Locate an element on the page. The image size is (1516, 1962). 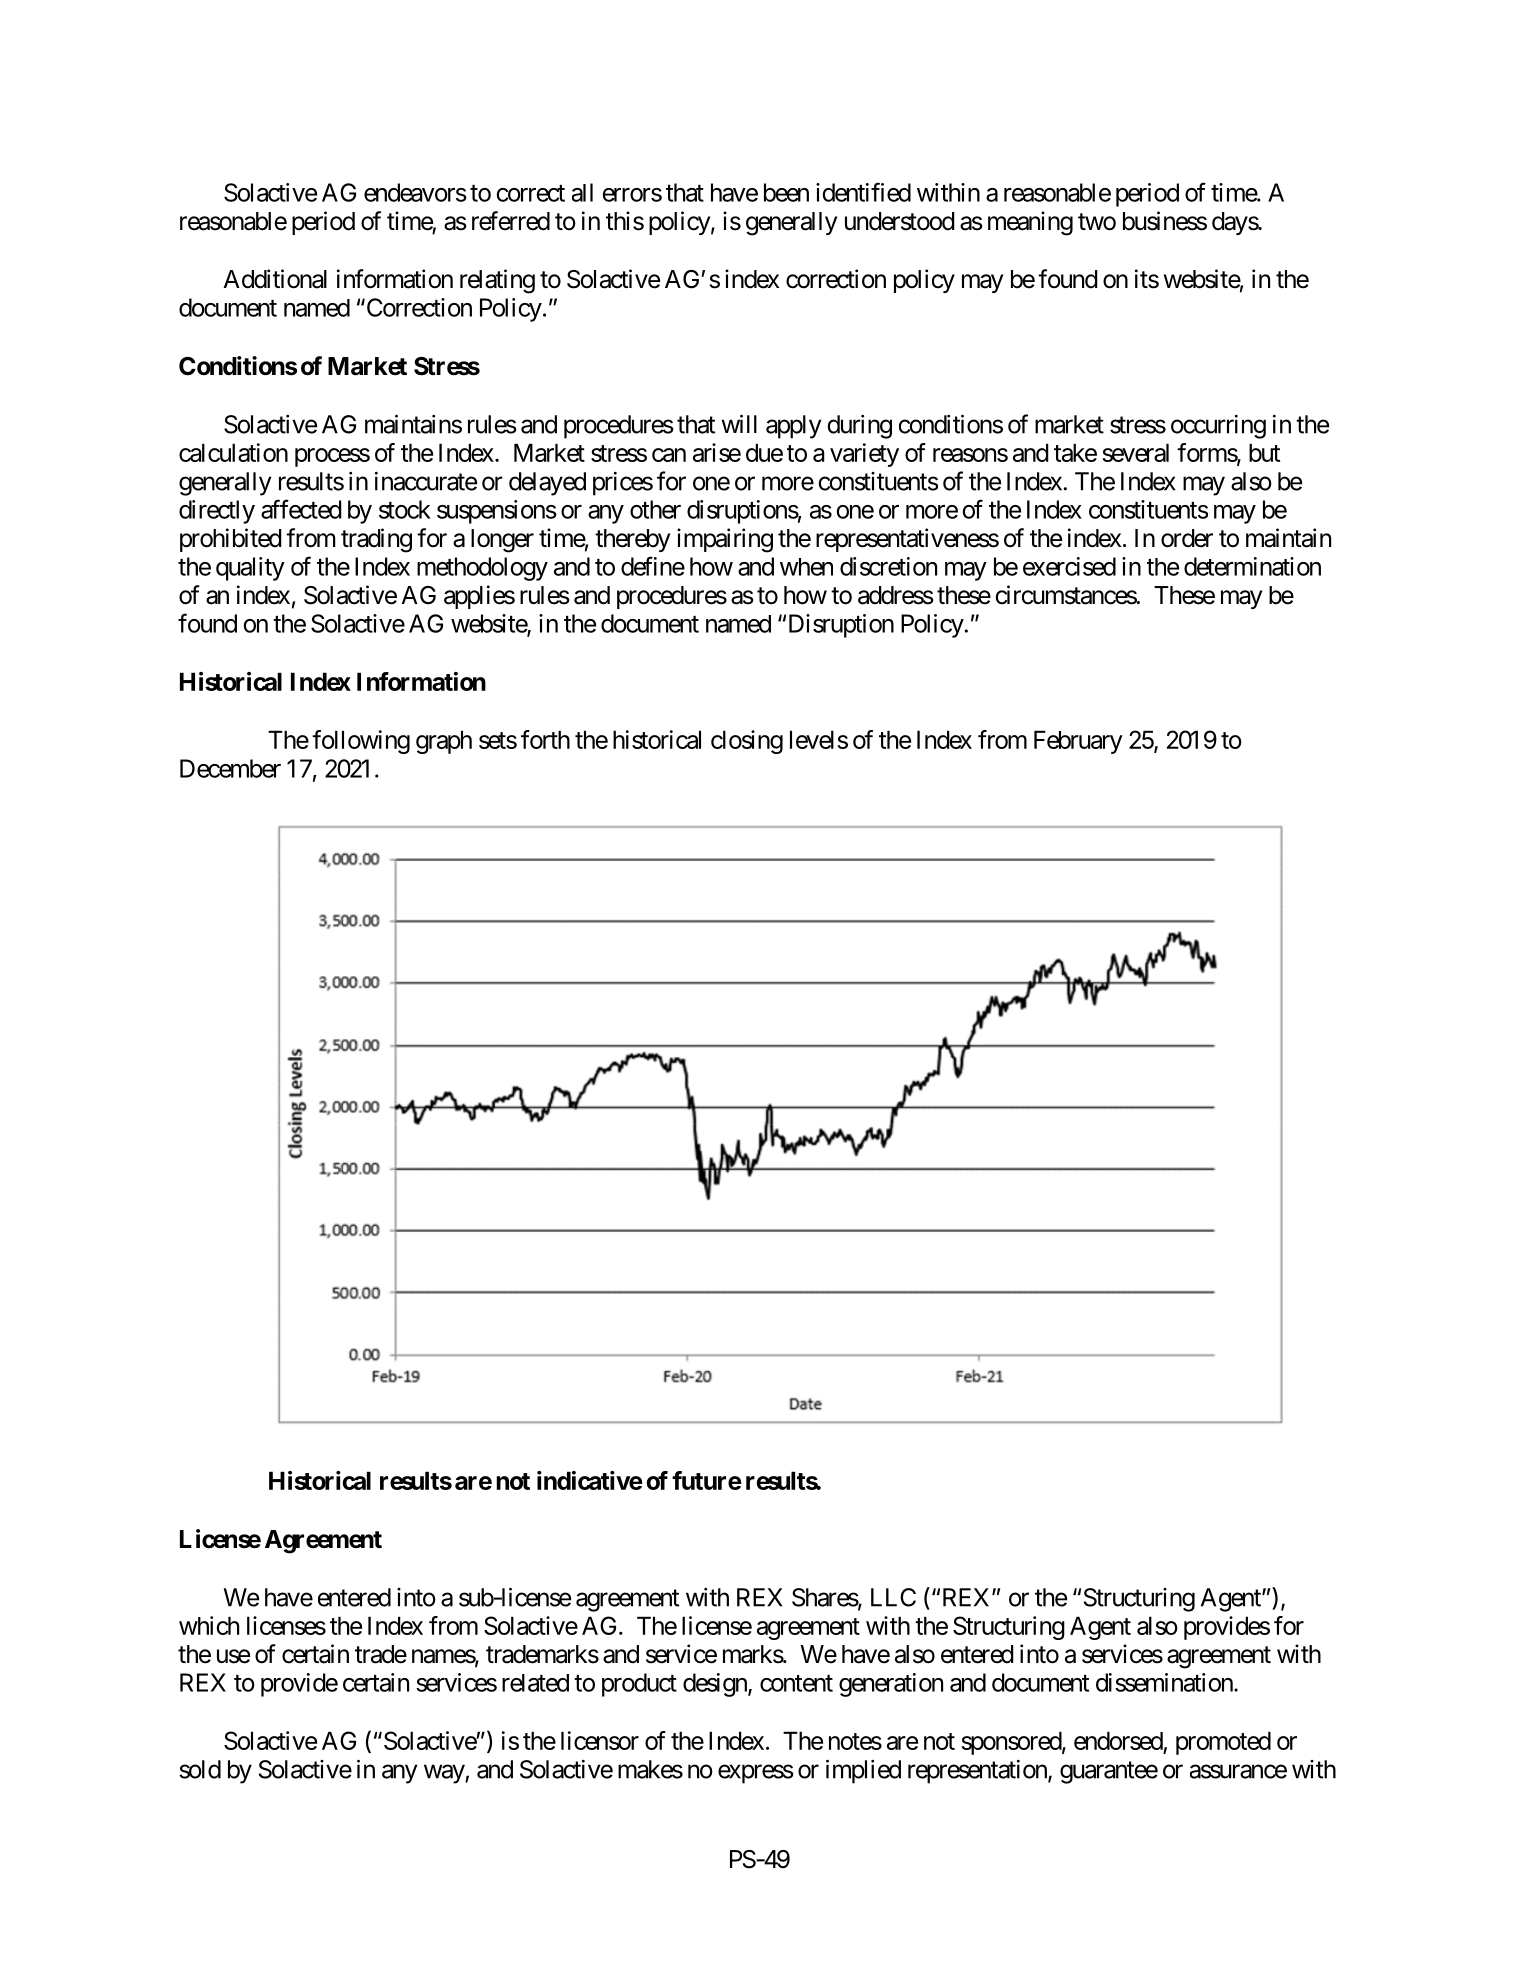
forth is located at coordinates (545, 739).
